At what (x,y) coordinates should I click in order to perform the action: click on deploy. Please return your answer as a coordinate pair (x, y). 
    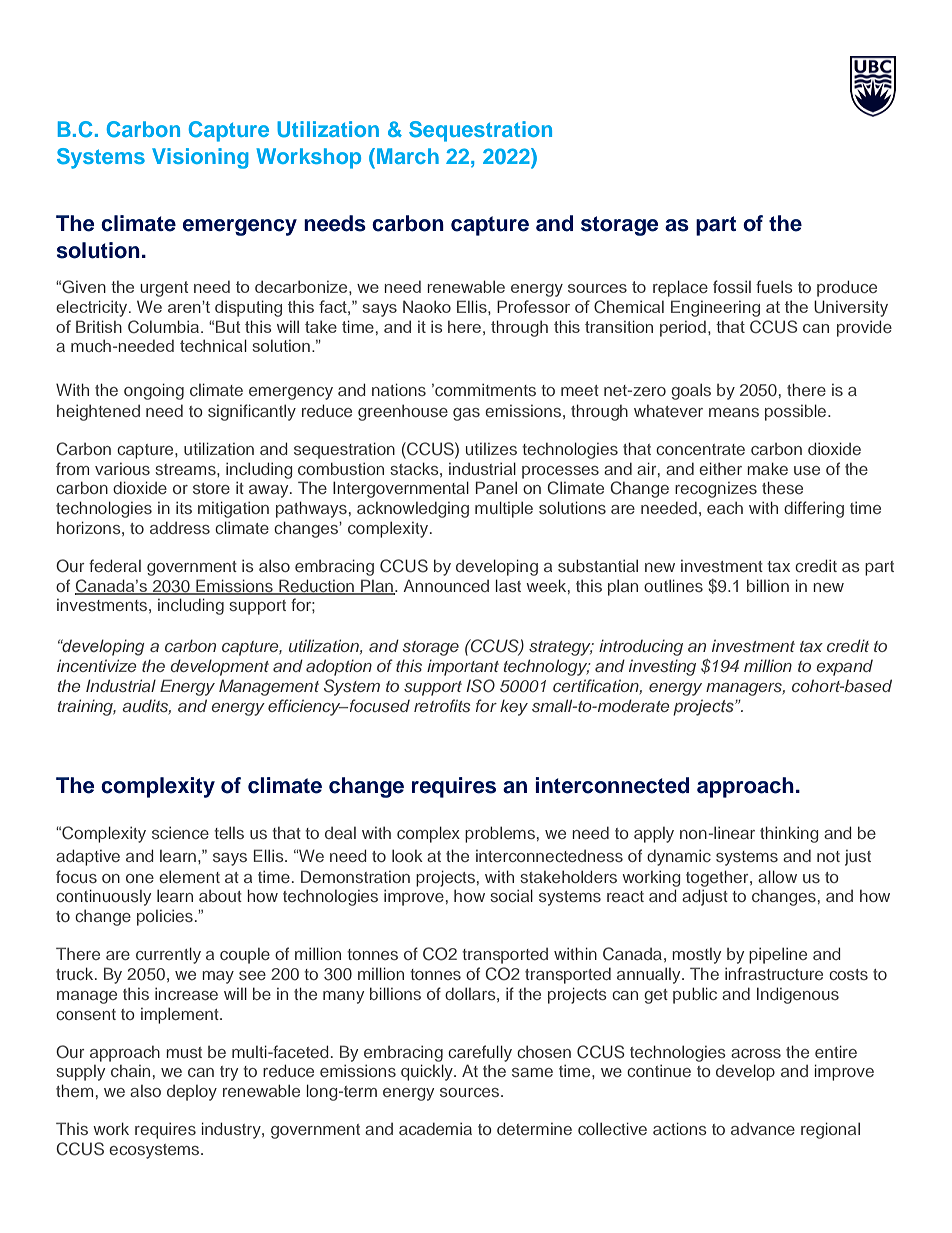
    Looking at the image, I should click on (192, 1093).
